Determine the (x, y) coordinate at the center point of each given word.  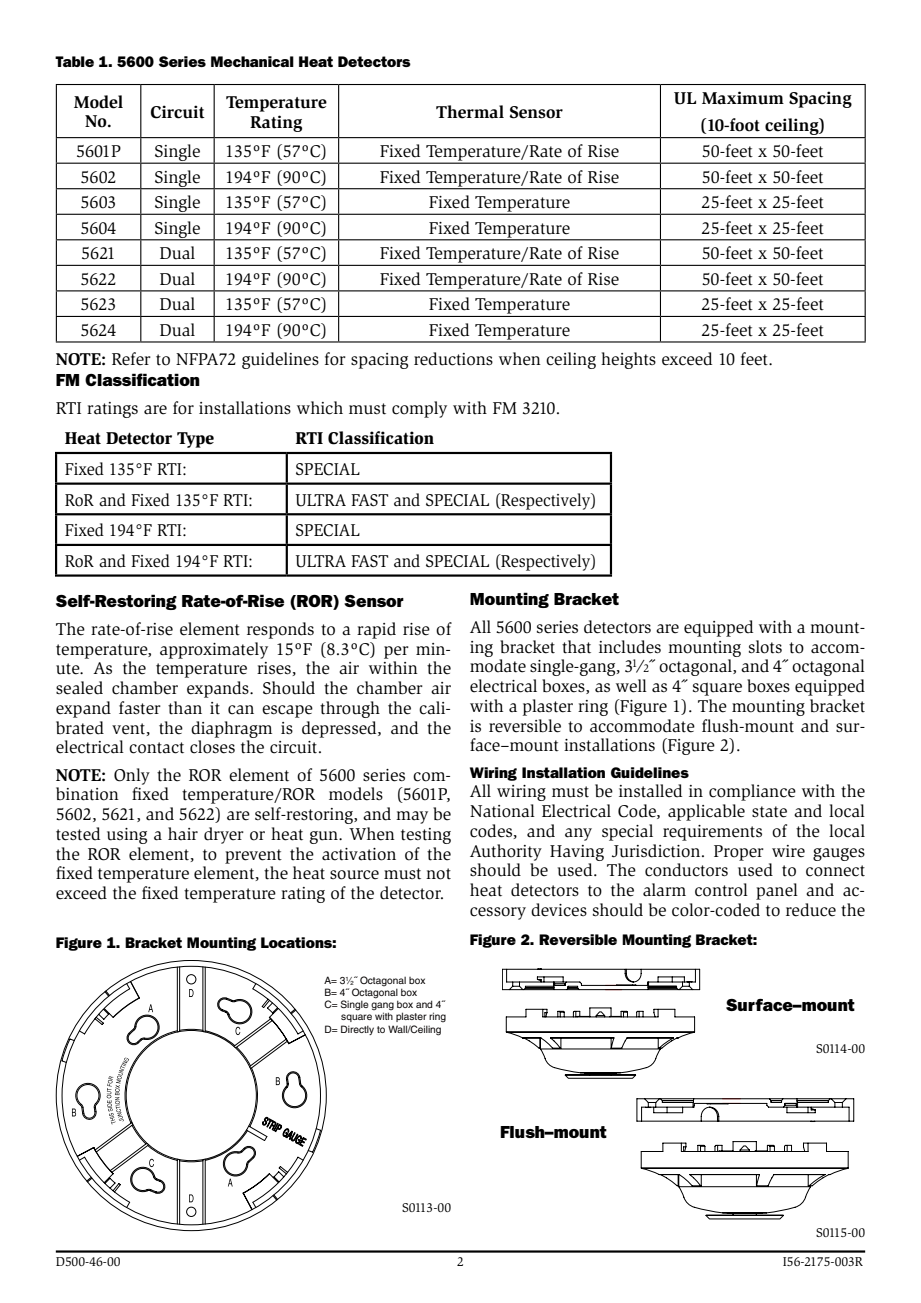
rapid (376, 630)
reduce (811, 910)
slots (765, 647)
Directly (357, 1030)
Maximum (743, 98)
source (354, 875)
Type (195, 440)
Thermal (470, 112)
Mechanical (252, 61)
